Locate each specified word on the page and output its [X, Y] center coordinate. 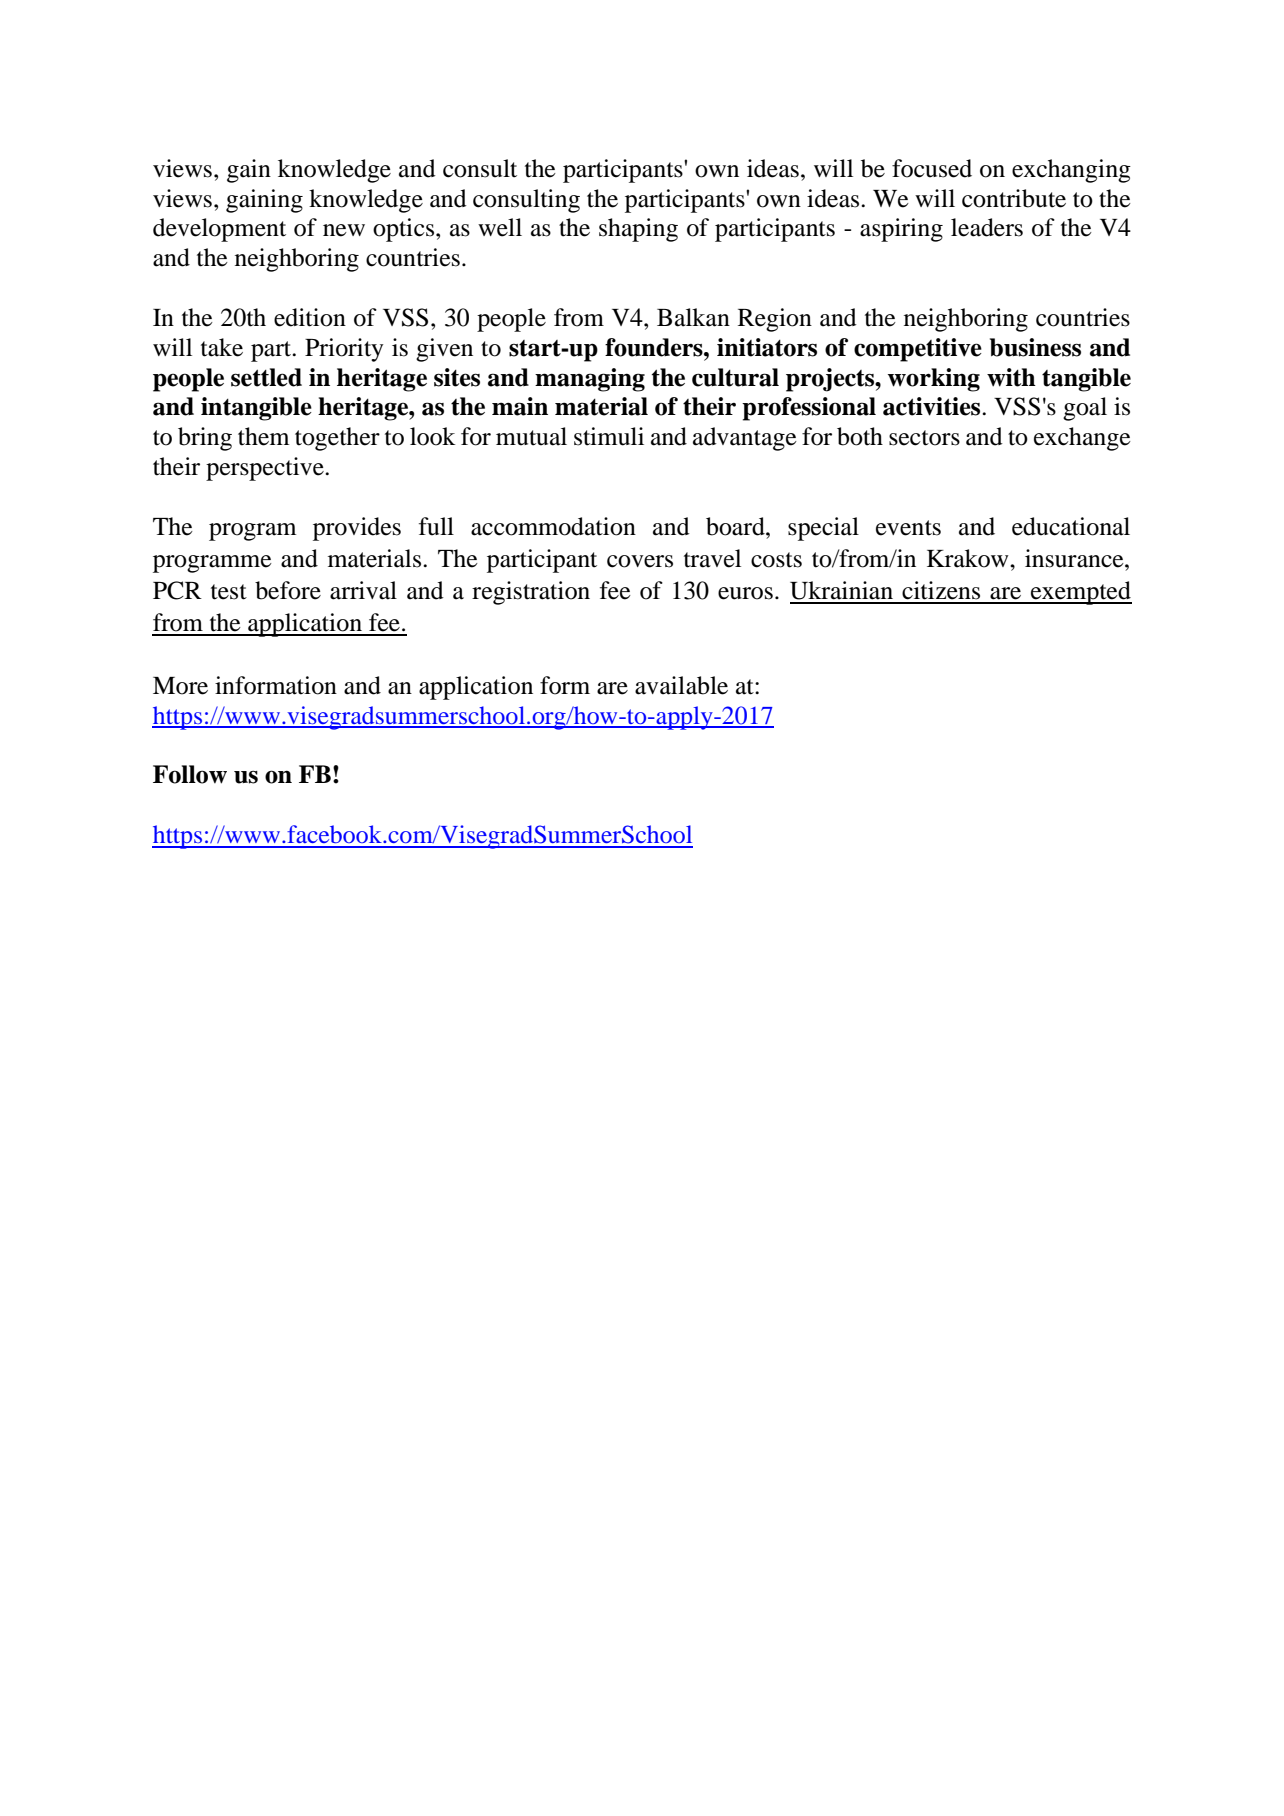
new [344, 230]
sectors [924, 438]
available [681, 685]
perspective [266, 469]
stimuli [609, 436]
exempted [1080, 593]
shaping [638, 230]
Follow [190, 774]
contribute [1014, 198]
